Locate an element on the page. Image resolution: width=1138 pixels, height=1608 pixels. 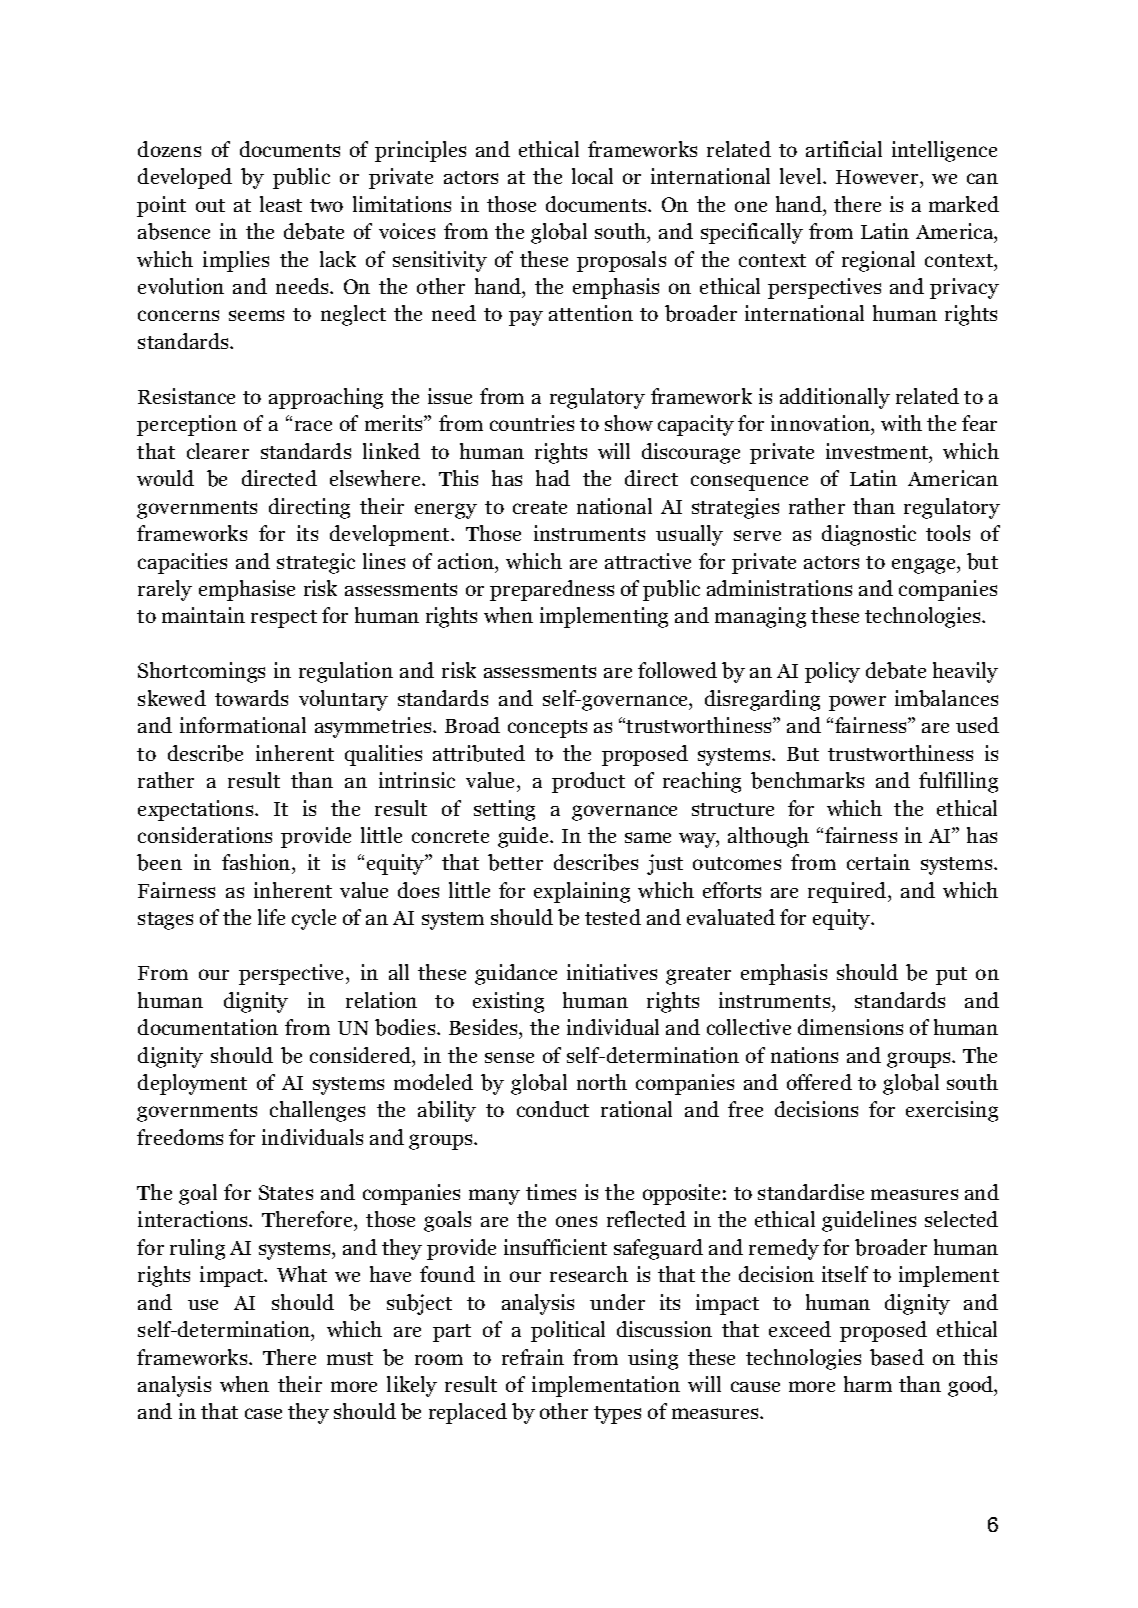
deployment is located at coordinates (192, 1084).
